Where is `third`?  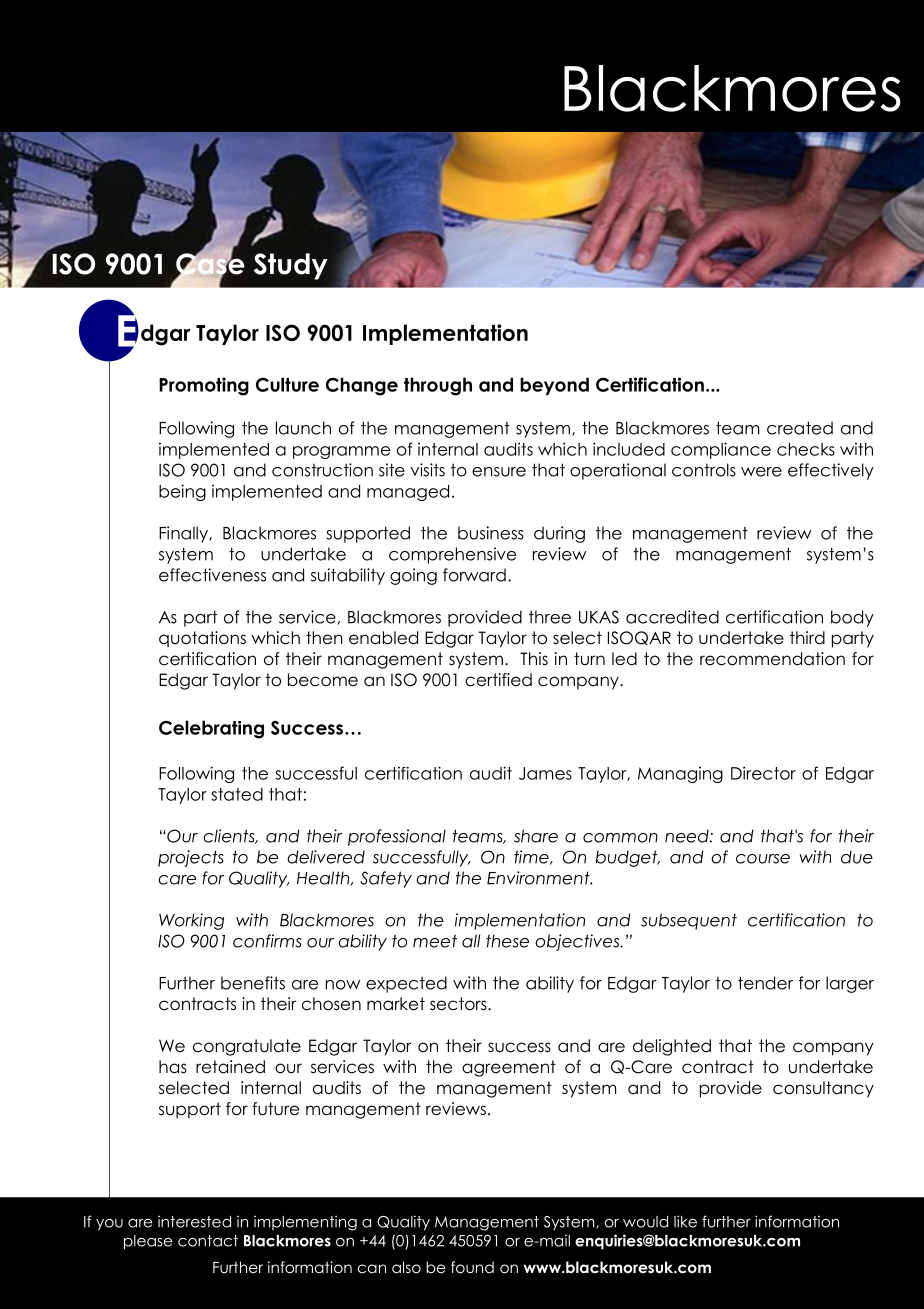 third is located at coordinates (807, 638).
